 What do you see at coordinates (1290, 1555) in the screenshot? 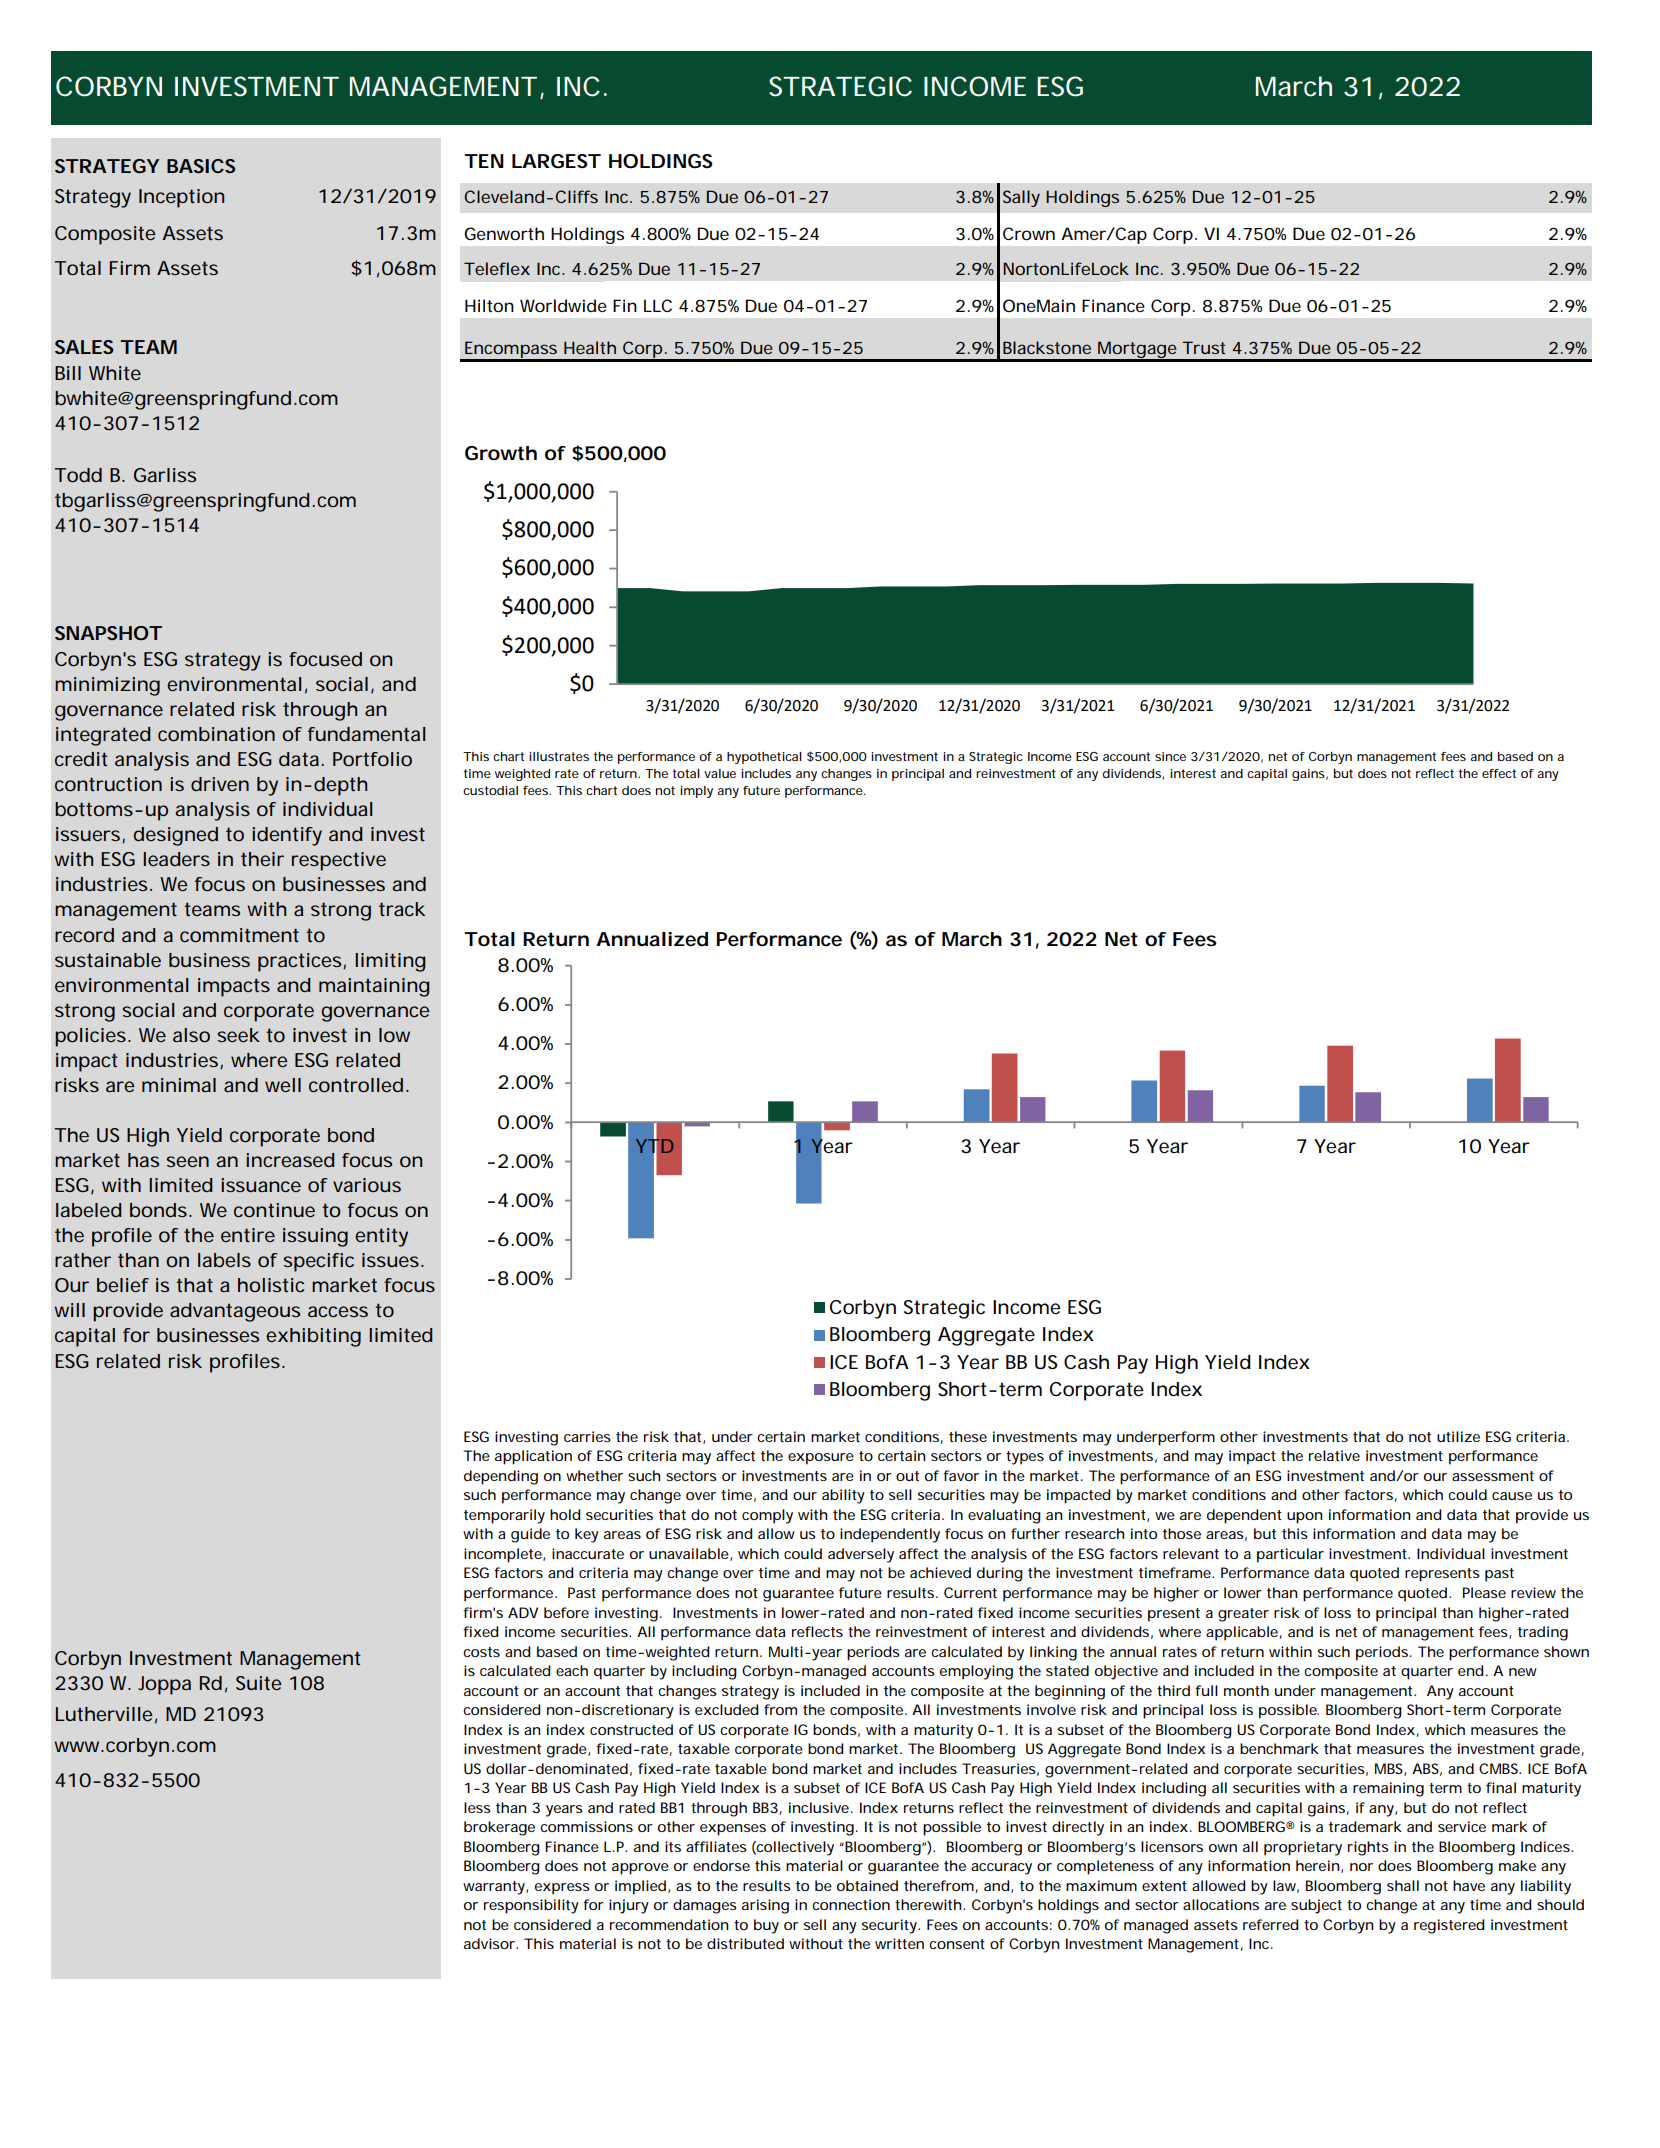
I see `particular` at bounding box center [1290, 1555].
